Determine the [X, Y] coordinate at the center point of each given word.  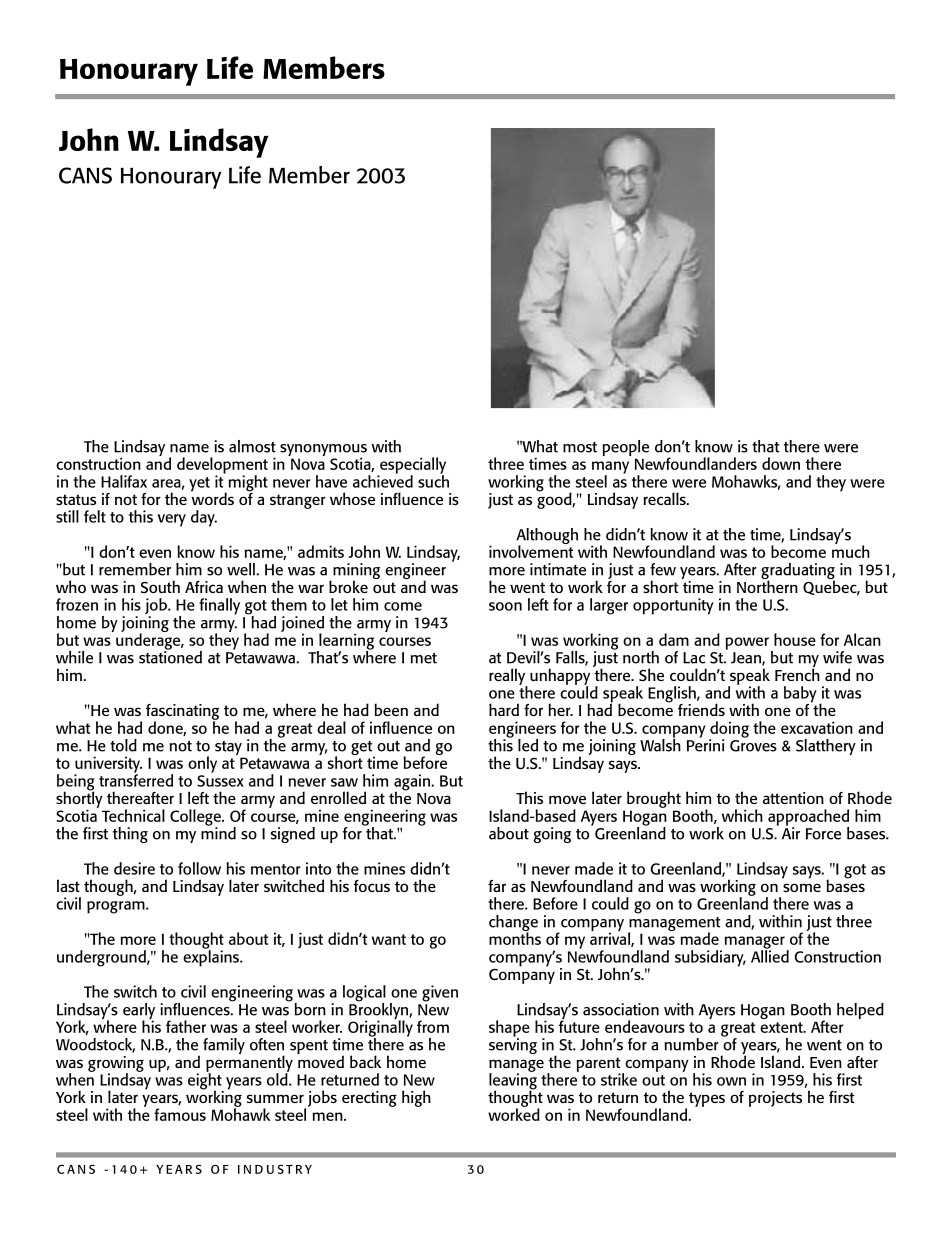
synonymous [323, 451]
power [747, 643]
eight [206, 1081]
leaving [513, 1081]
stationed [170, 656]
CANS [85, 175]
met [424, 658]
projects [775, 1099]
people [625, 449]
